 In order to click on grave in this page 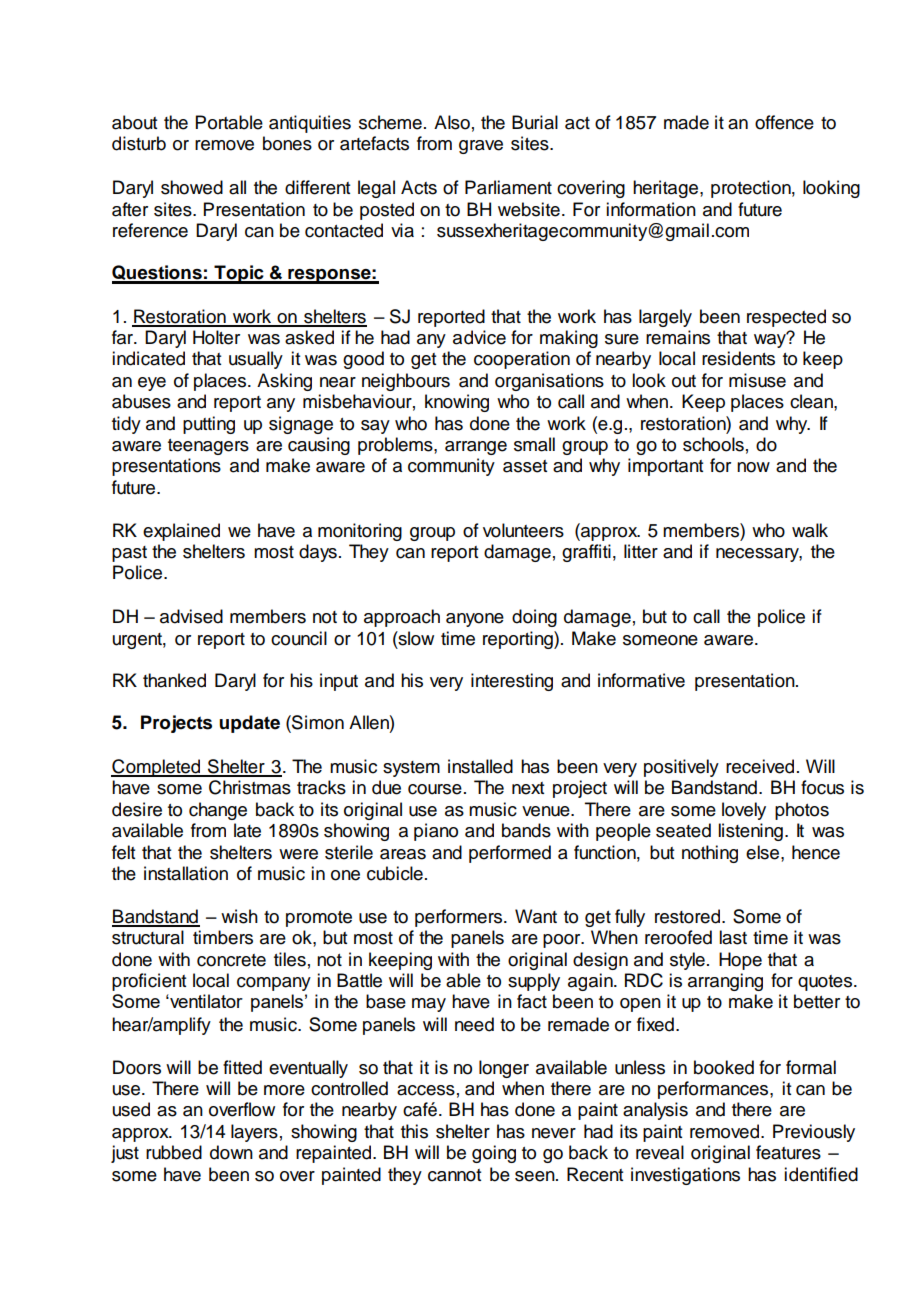, I will do `click(481, 147)`.
